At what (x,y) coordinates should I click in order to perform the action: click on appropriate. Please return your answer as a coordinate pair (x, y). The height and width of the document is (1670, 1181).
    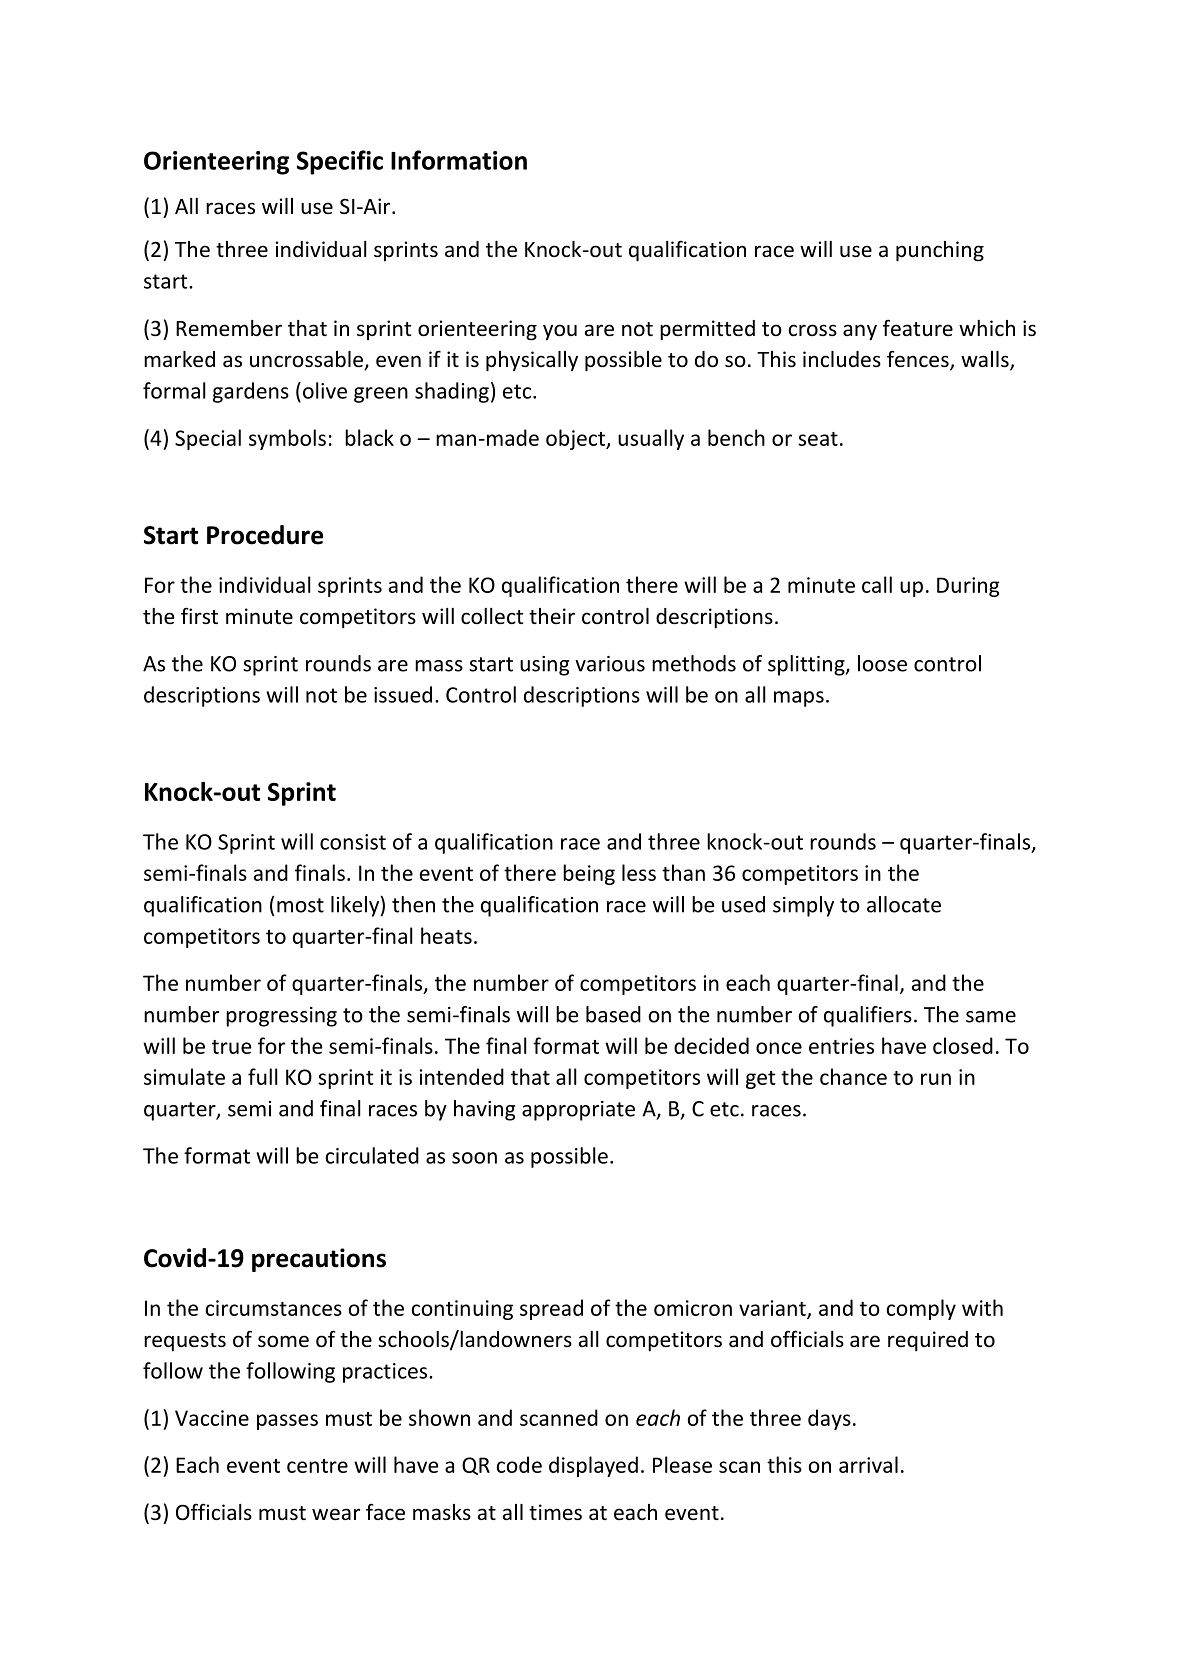
    Looking at the image, I should click on (578, 1111).
